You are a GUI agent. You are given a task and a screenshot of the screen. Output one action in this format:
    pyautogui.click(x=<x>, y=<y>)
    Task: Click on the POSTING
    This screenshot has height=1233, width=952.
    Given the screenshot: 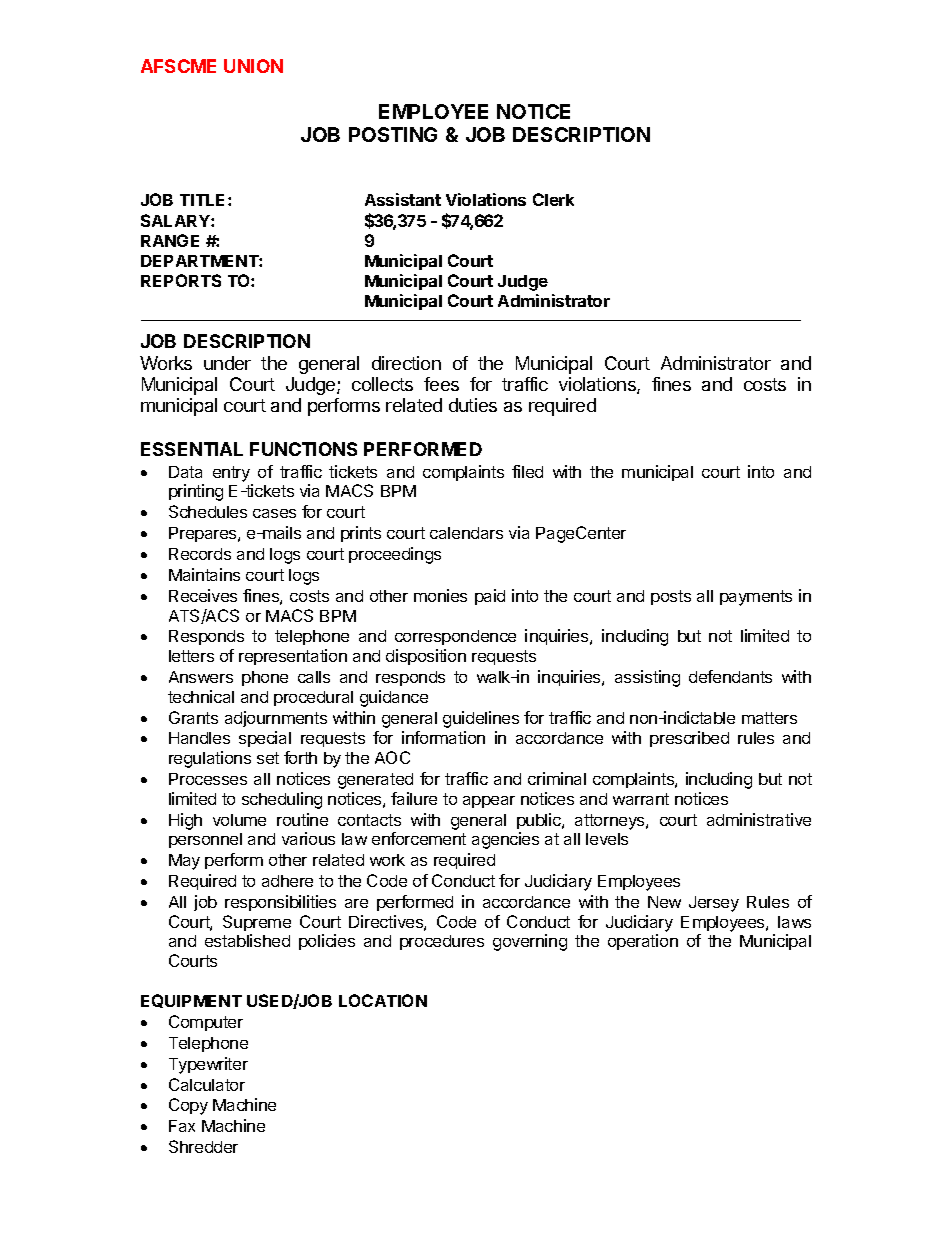 What is the action you would take?
    pyautogui.click(x=393, y=134)
